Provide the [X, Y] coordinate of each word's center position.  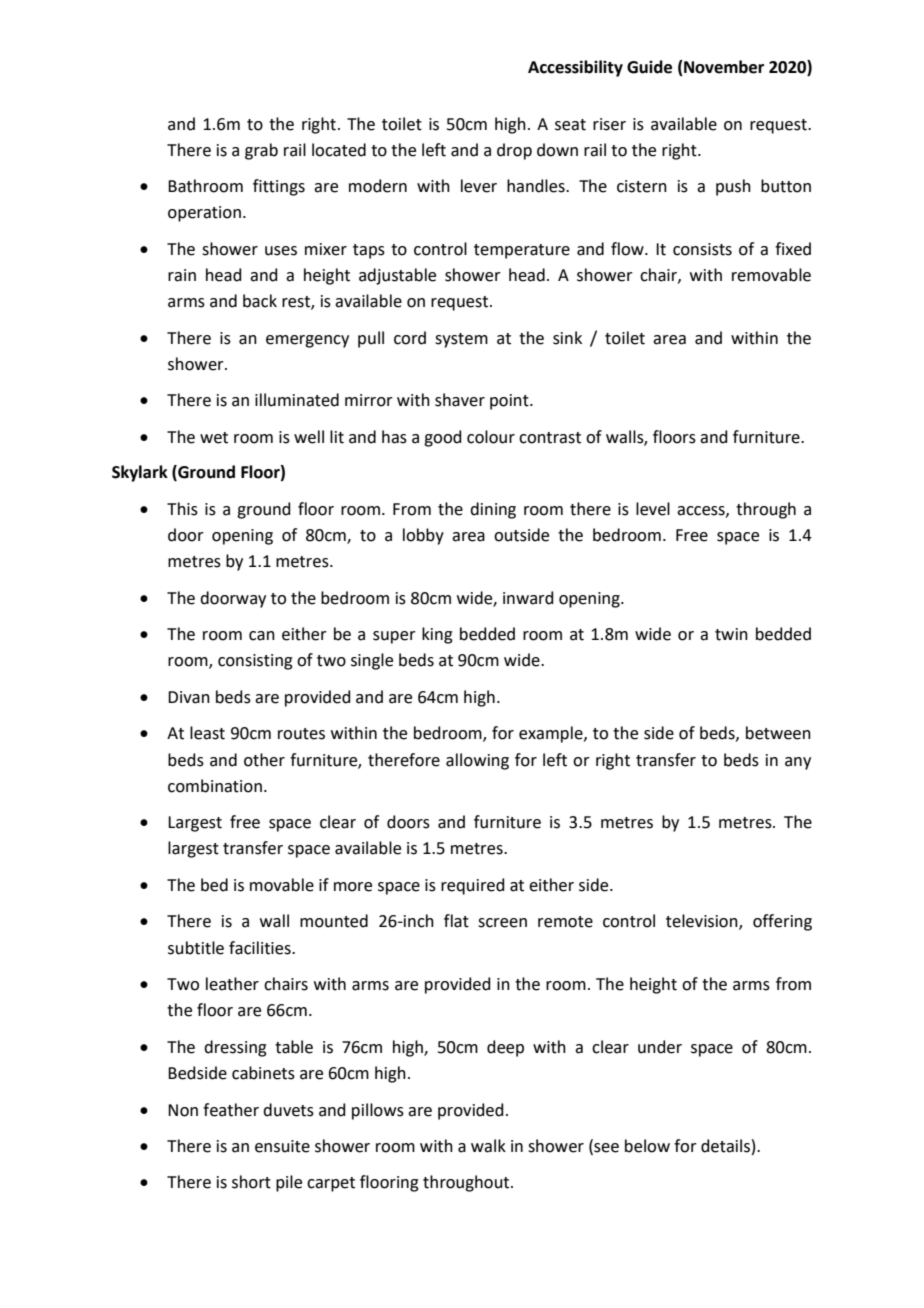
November [723, 67]
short [251, 1182]
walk [488, 1146]
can [262, 636]
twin [731, 634]
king [437, 635]
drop [514, 151]
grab [261, 151]
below [647, 1146]
